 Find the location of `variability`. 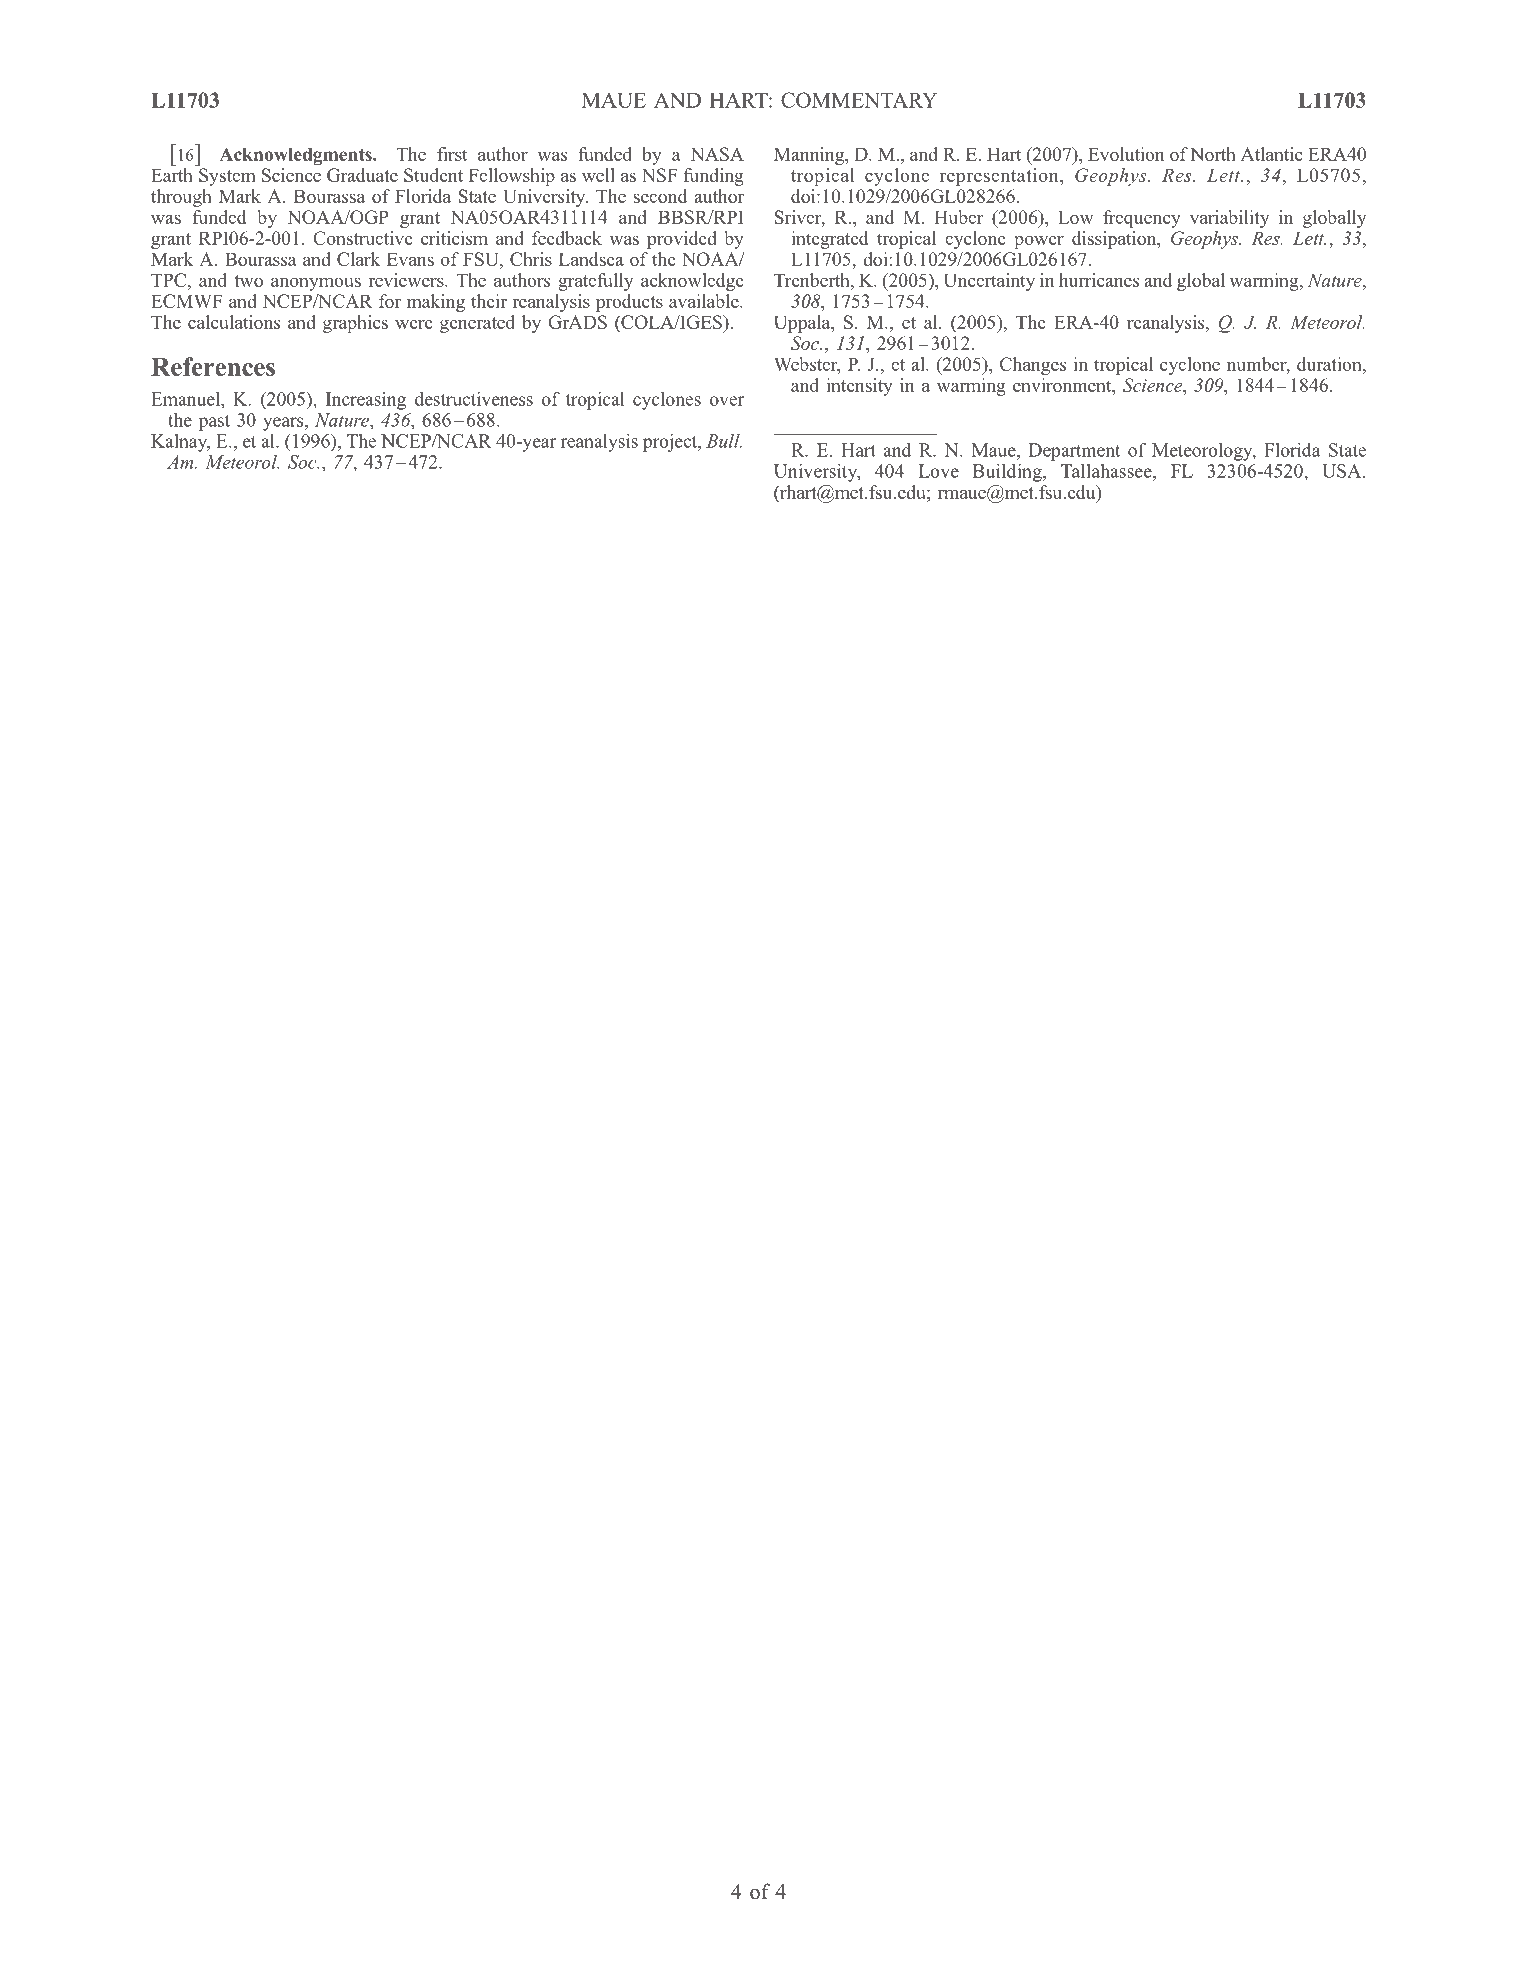

variability is located at coordinates (1229, 219).
